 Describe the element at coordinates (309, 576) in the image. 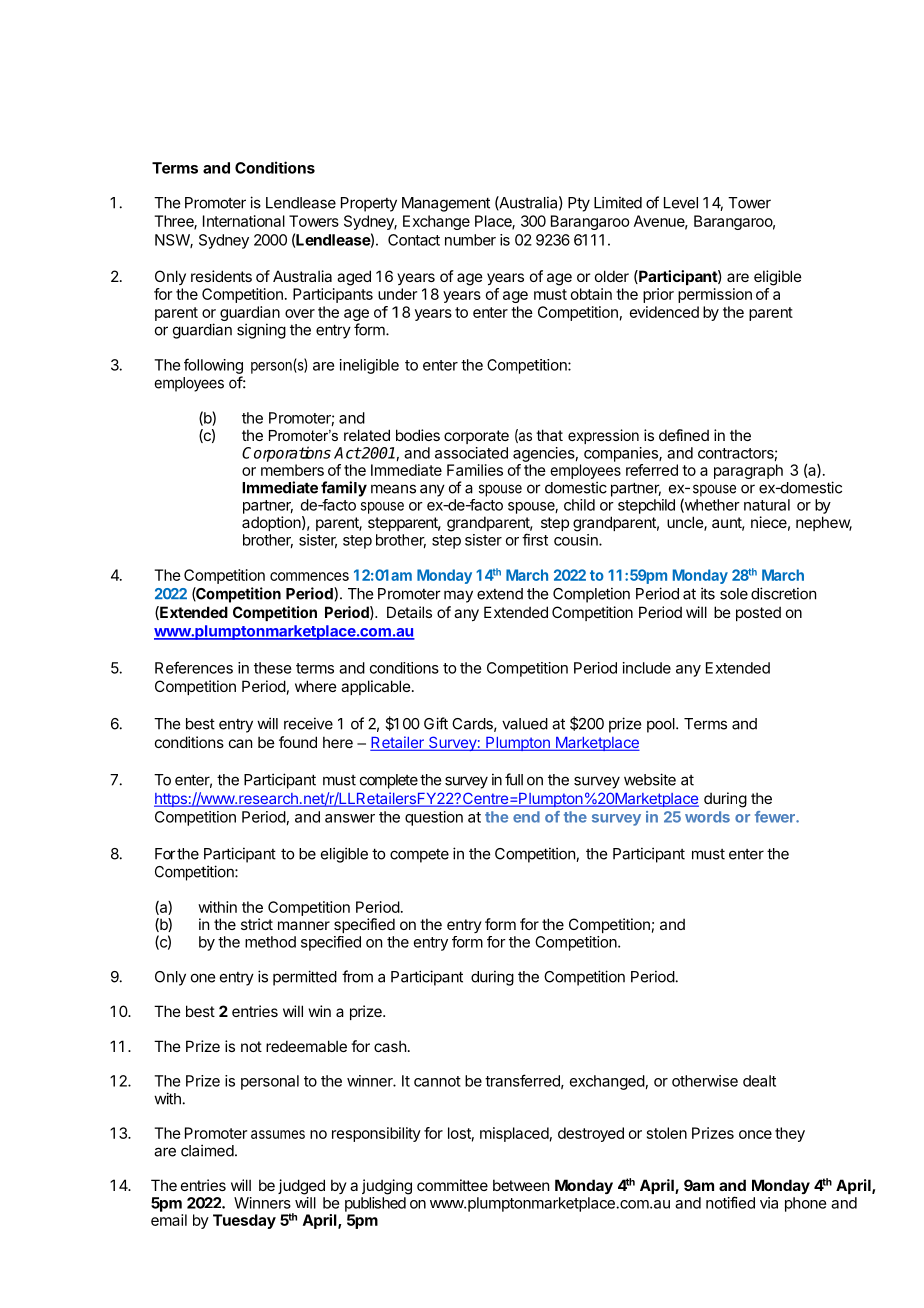

I see `commences` at that location.
